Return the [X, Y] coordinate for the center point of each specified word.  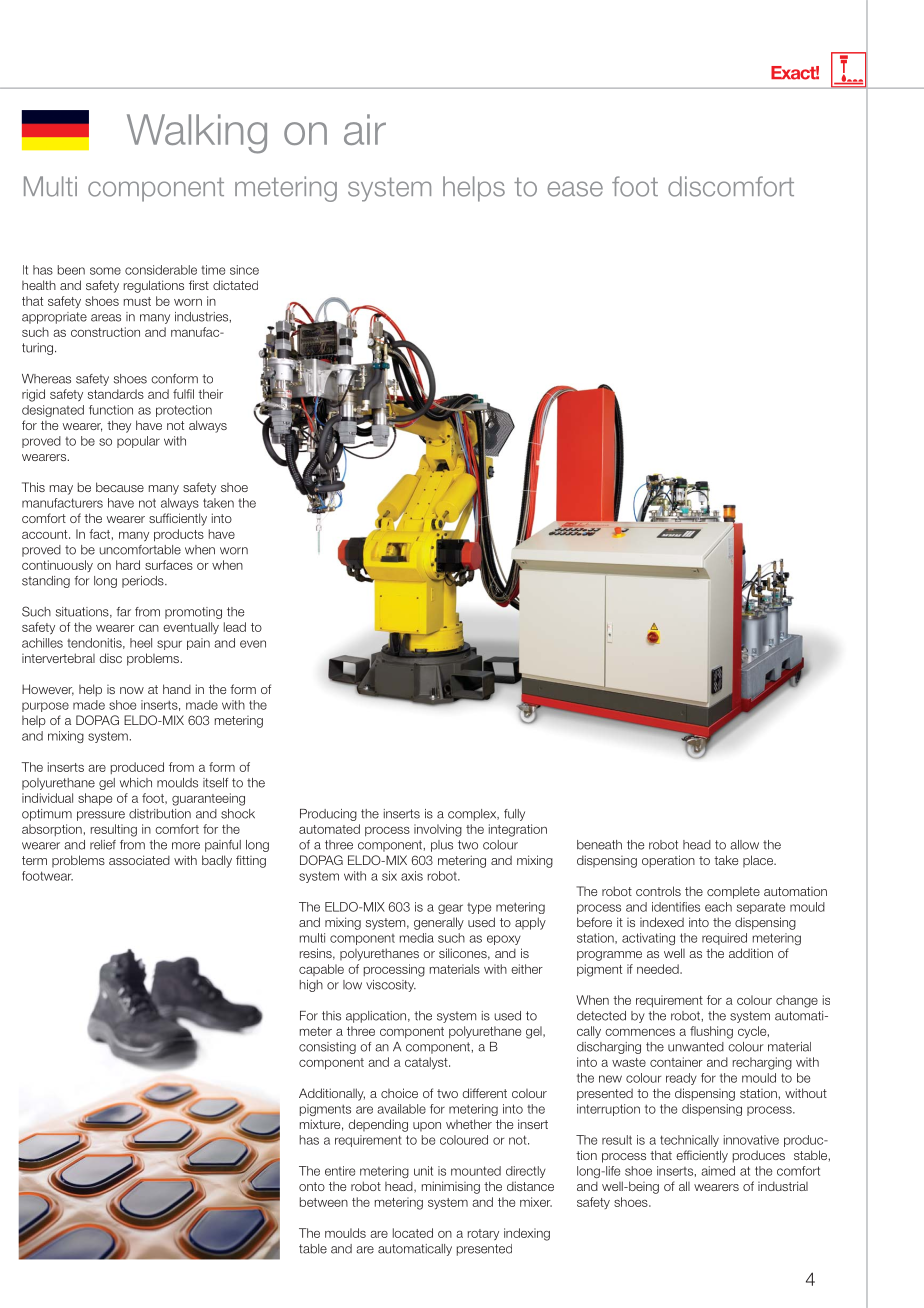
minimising [451, 1187]
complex [473, 815]
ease [575, 189]
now [132, 690]
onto [312, 1186]
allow [744, 845]
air [365, 129]
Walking [197, 134]
